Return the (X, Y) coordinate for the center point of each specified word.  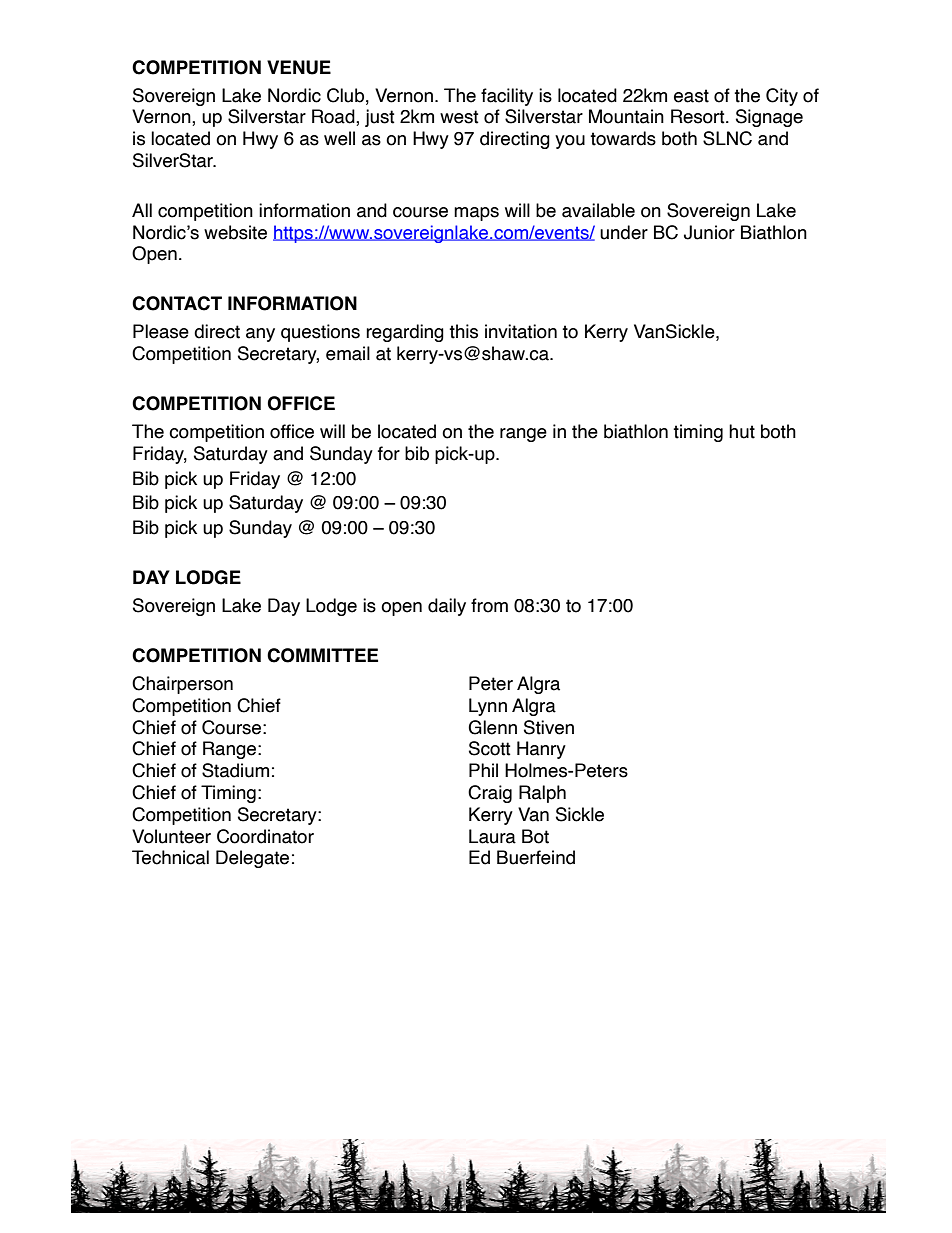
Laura (492, 836)
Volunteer (171, 836)
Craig (490, 794)
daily (447, 607)
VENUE (299, 67)
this (463, 331)
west (459, 117)
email (348, 353)
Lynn (488, 707)
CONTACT (177, 303)
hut (742, 431)
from (489, 605)
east (691, 96)
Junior (709, 232)
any (260, 335)
